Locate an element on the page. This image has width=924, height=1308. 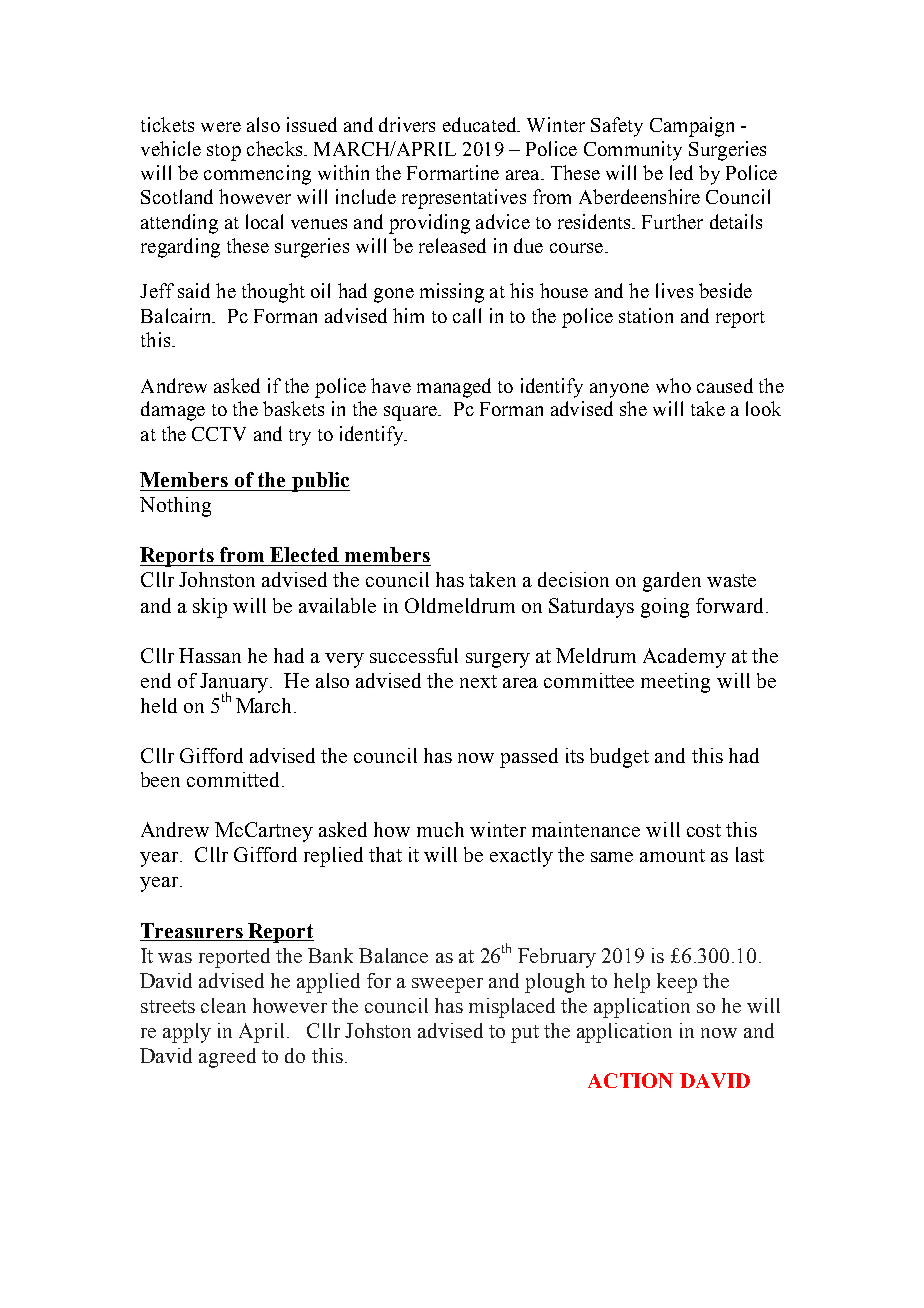
stop is located at coordinates (224, 152).
